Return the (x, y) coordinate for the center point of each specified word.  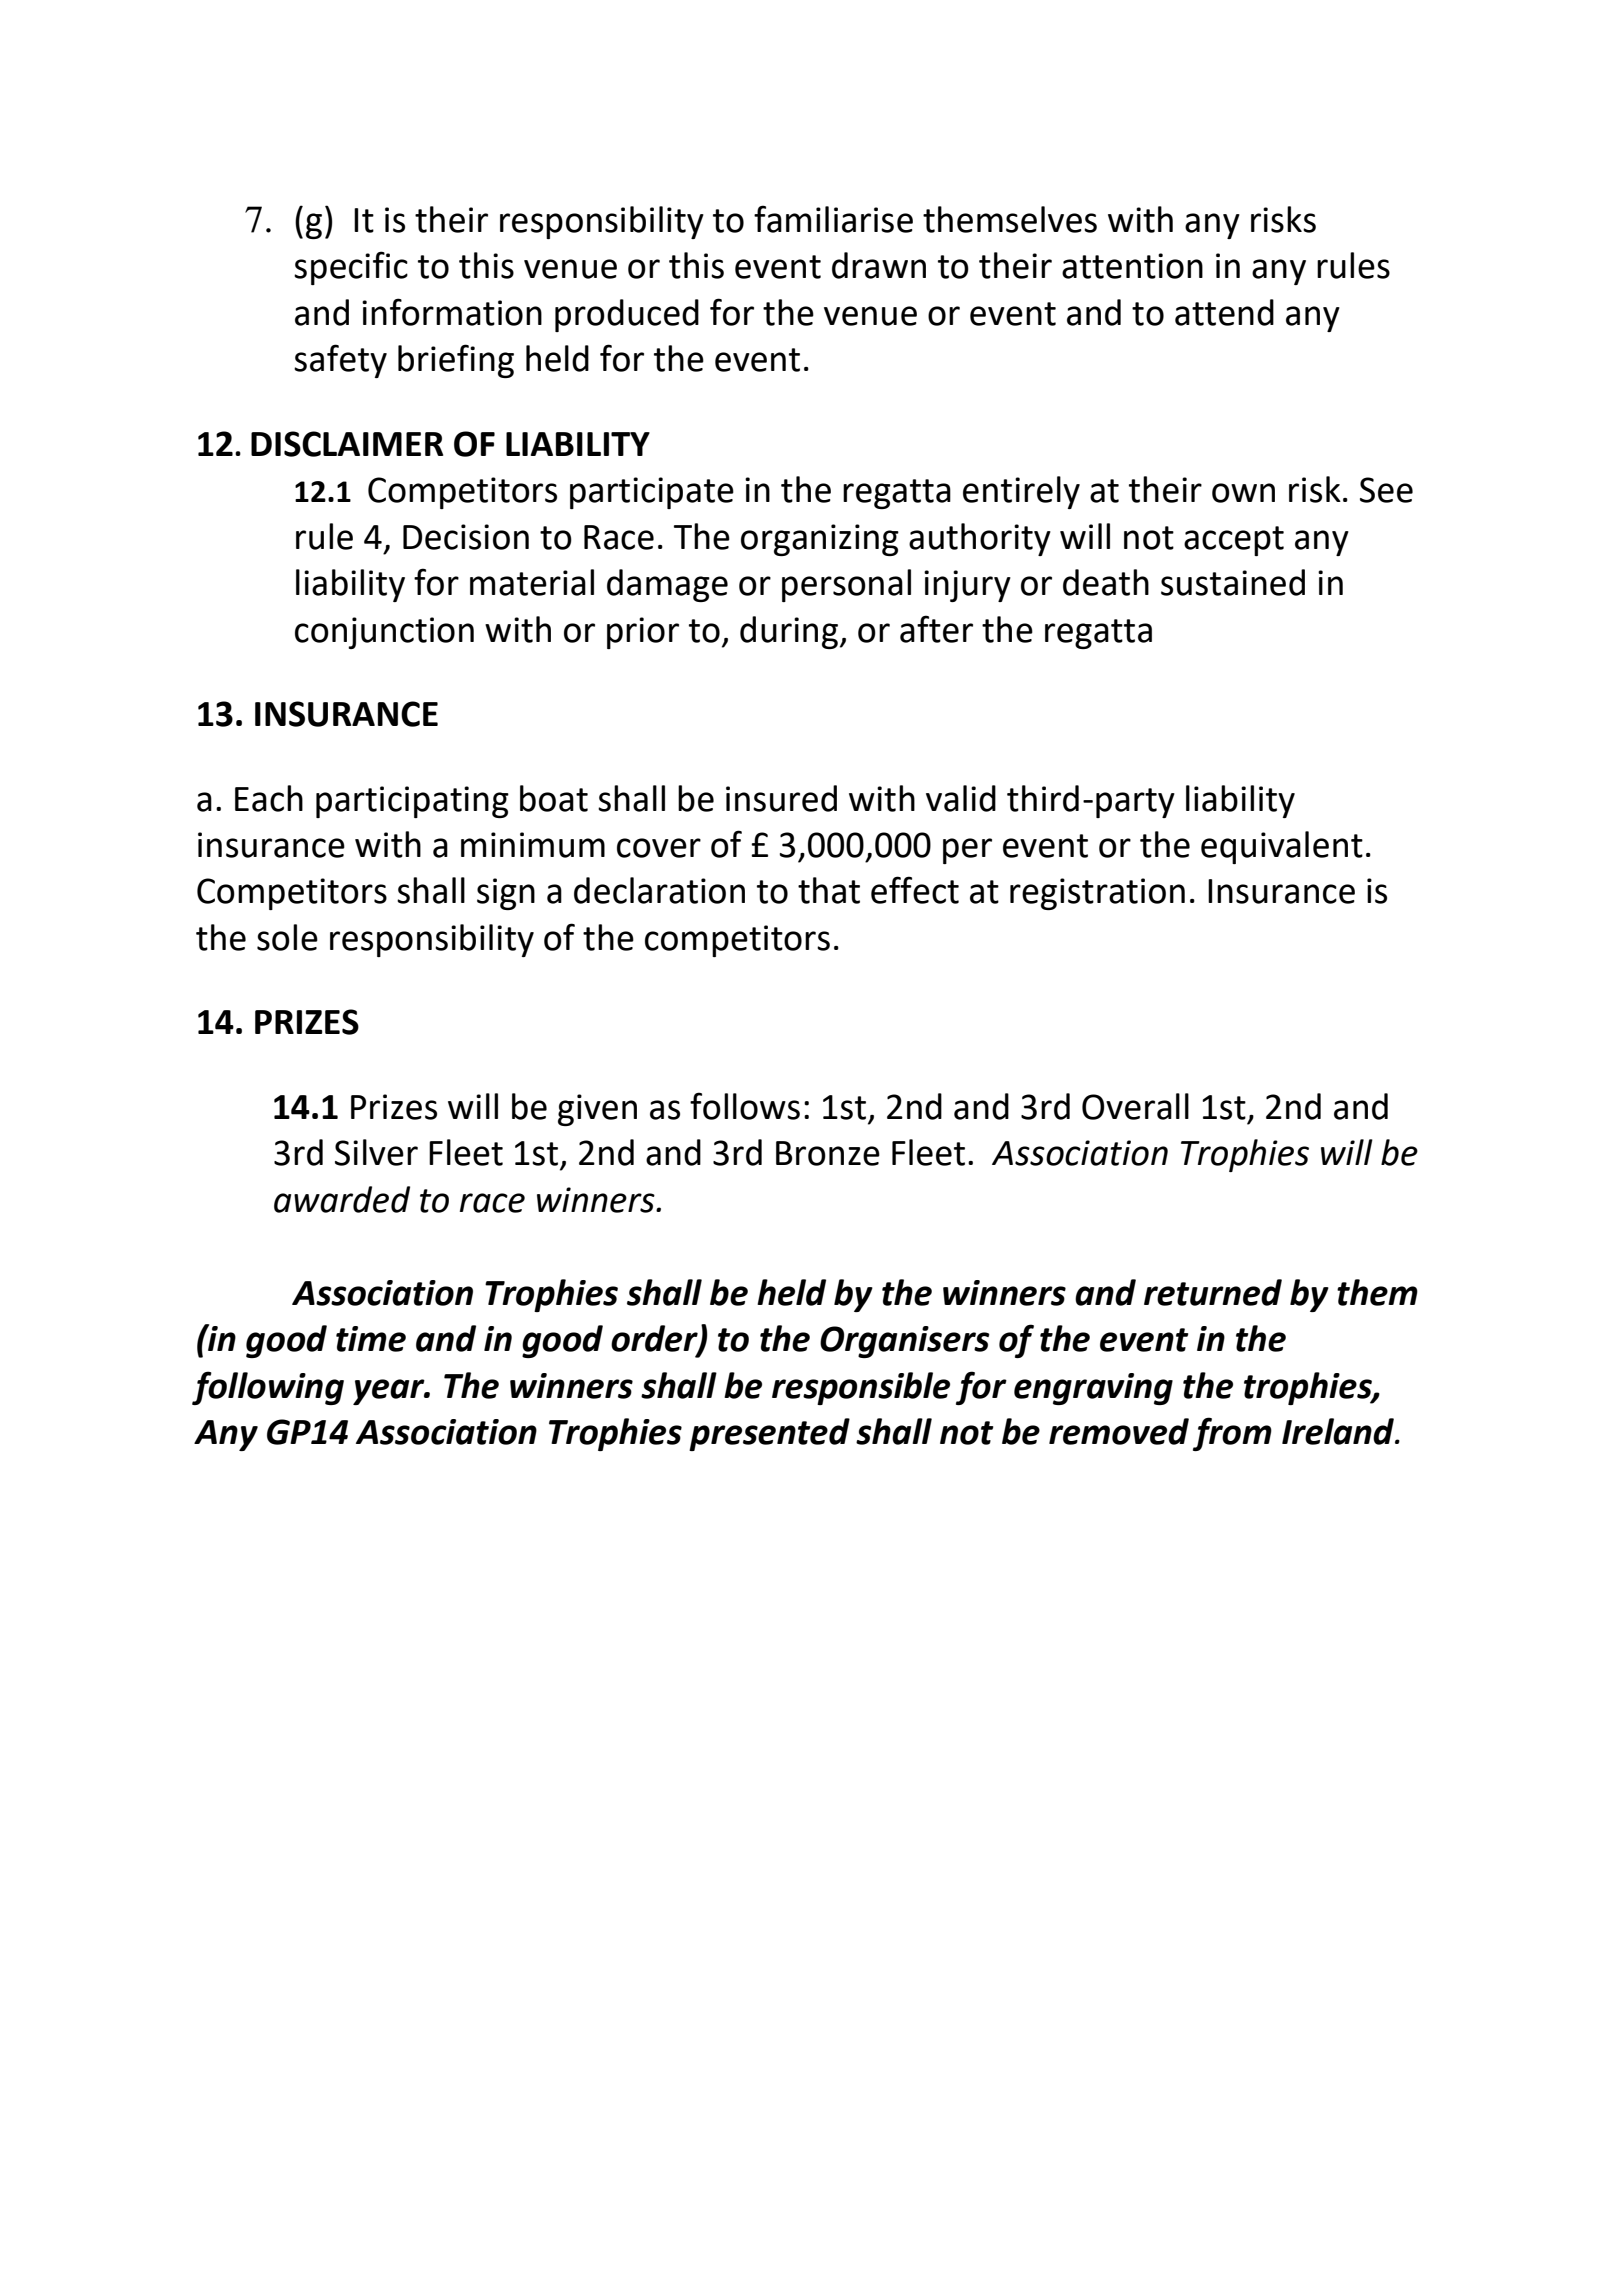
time (371, 1339)
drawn (879, 265)
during (789, 632)
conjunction (384, 633)
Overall (1135, 1106)
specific (351, 268)
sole (287, 937)
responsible (861, 1388)
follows (745, 1106)
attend (1224, 312)
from (1232, 1434)
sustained (1233, 582)
